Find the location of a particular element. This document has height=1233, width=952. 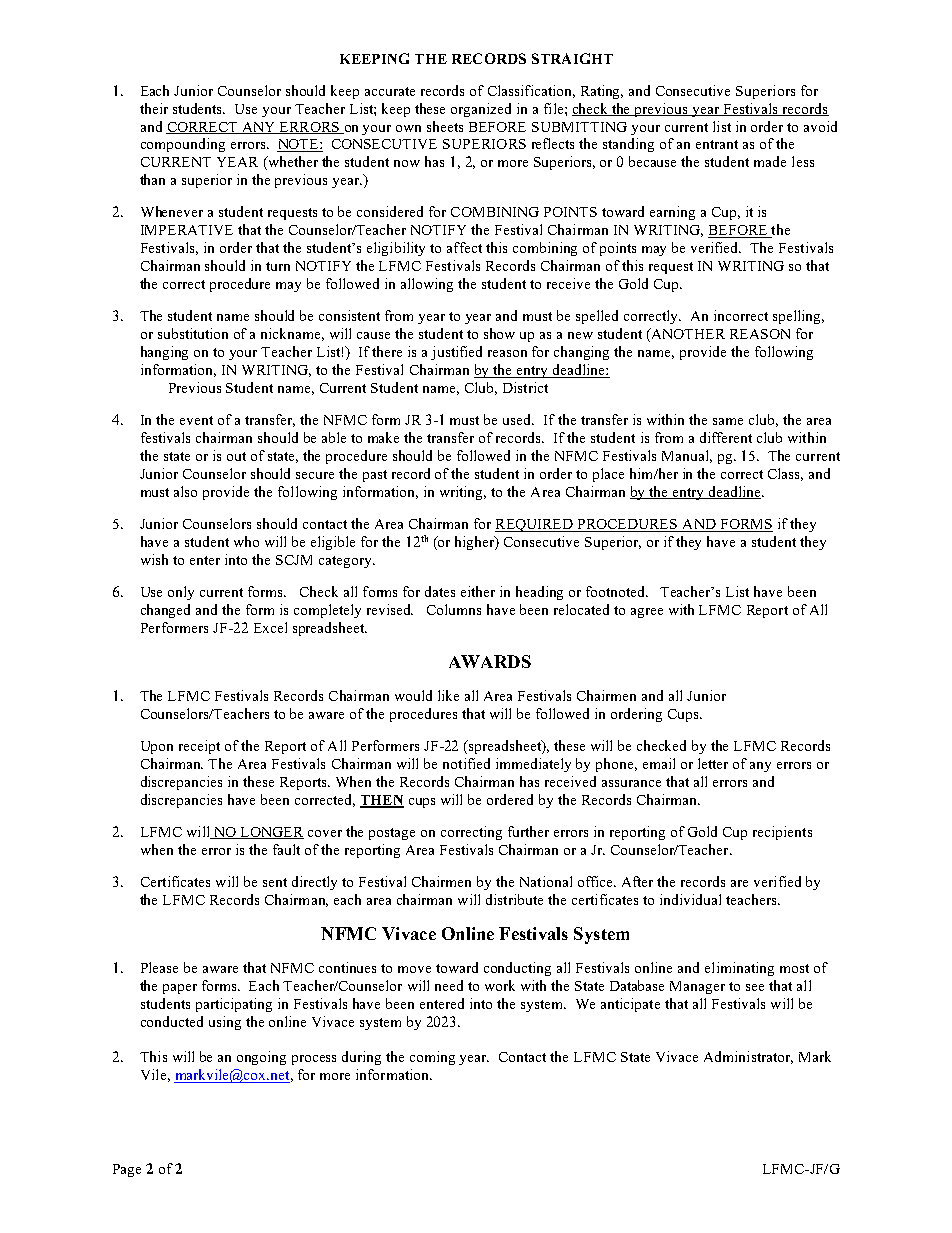

agree is located at coordinates (647, 613).
